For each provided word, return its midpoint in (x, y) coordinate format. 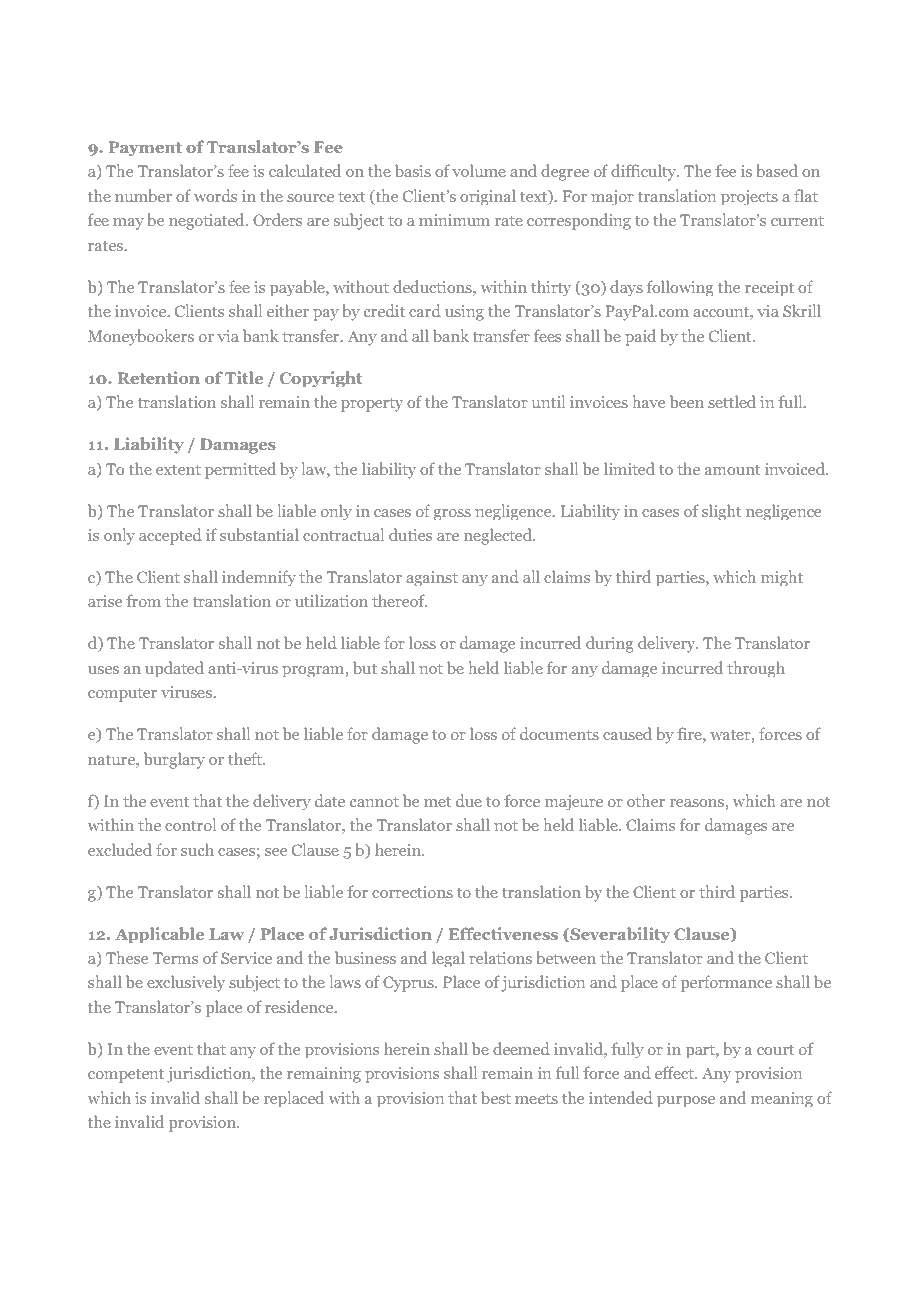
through (756, 669)
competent (126, 1076)
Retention (159, 377)
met (437, 802)
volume (479, 170)
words (215, 195)
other (646, 800)
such (197, 849)
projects (749, 197)
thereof (399, 600)
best (496, 1097)
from (143, 600)
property (372, 405)
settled (732, 401)
